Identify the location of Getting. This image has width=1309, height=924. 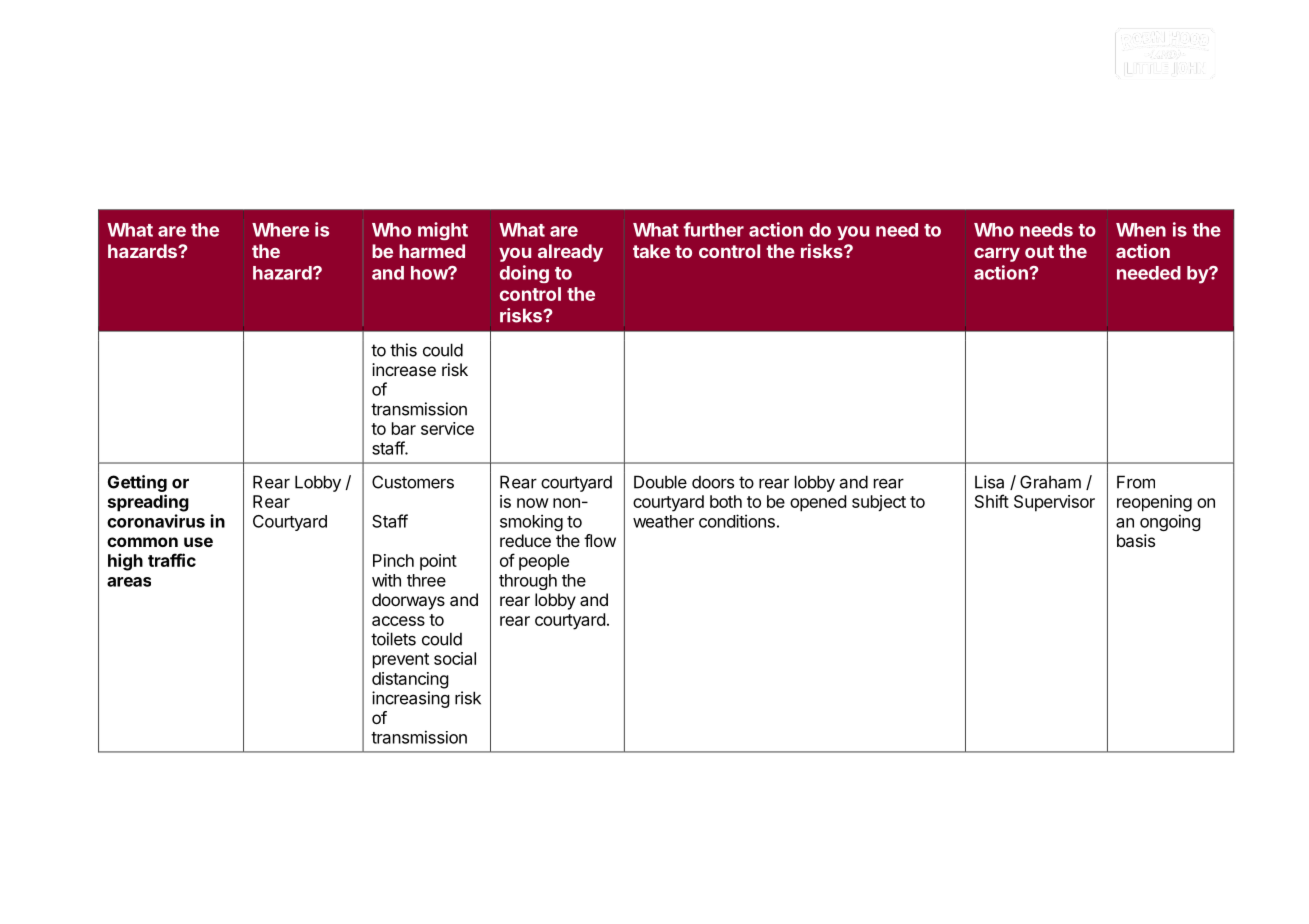
(137, 483).
